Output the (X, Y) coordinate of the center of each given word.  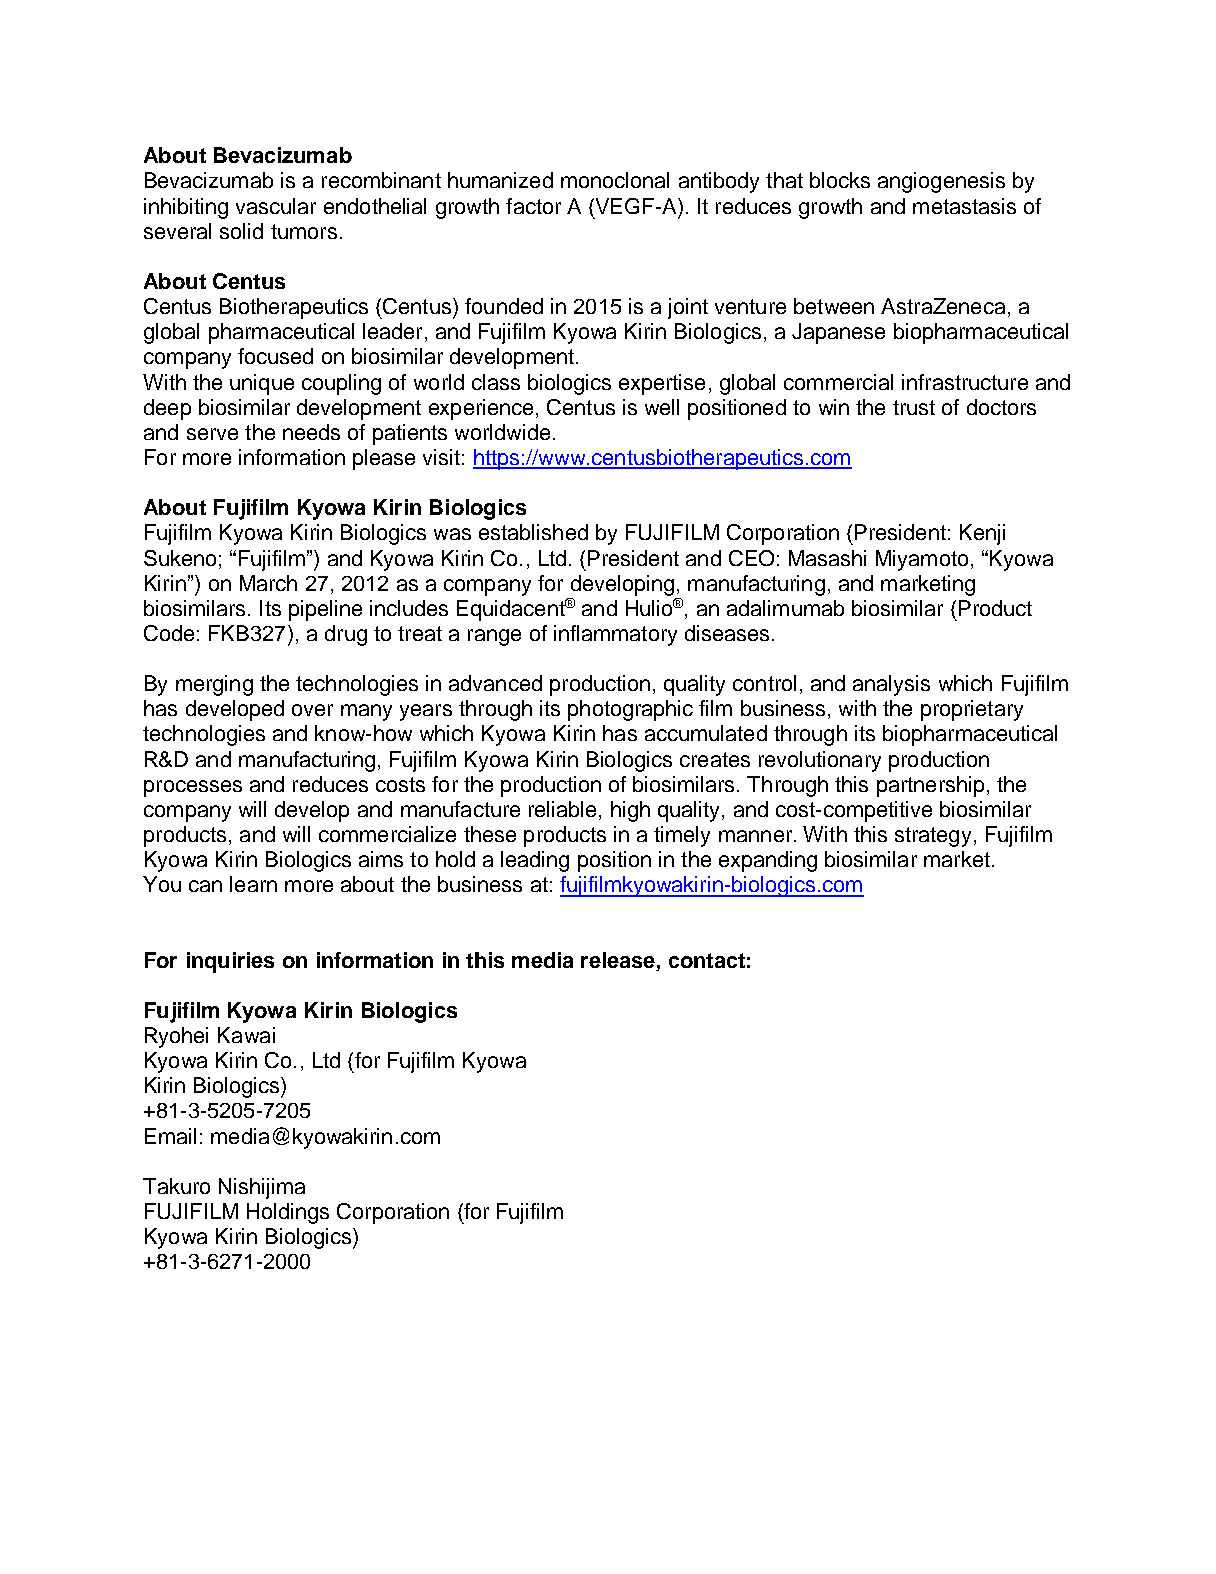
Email (170, 1136)
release (618, 960)
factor (533, 206)
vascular (276, 206)
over (312, 710)
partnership (930, 786)
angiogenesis (941, 182)
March (268, 583)
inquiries (230, 962)
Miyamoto (922, 560)
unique (262, 384)
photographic (630, 710)
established (533, 532)
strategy (933, 837)
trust (914, 407)
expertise (662, 384)
